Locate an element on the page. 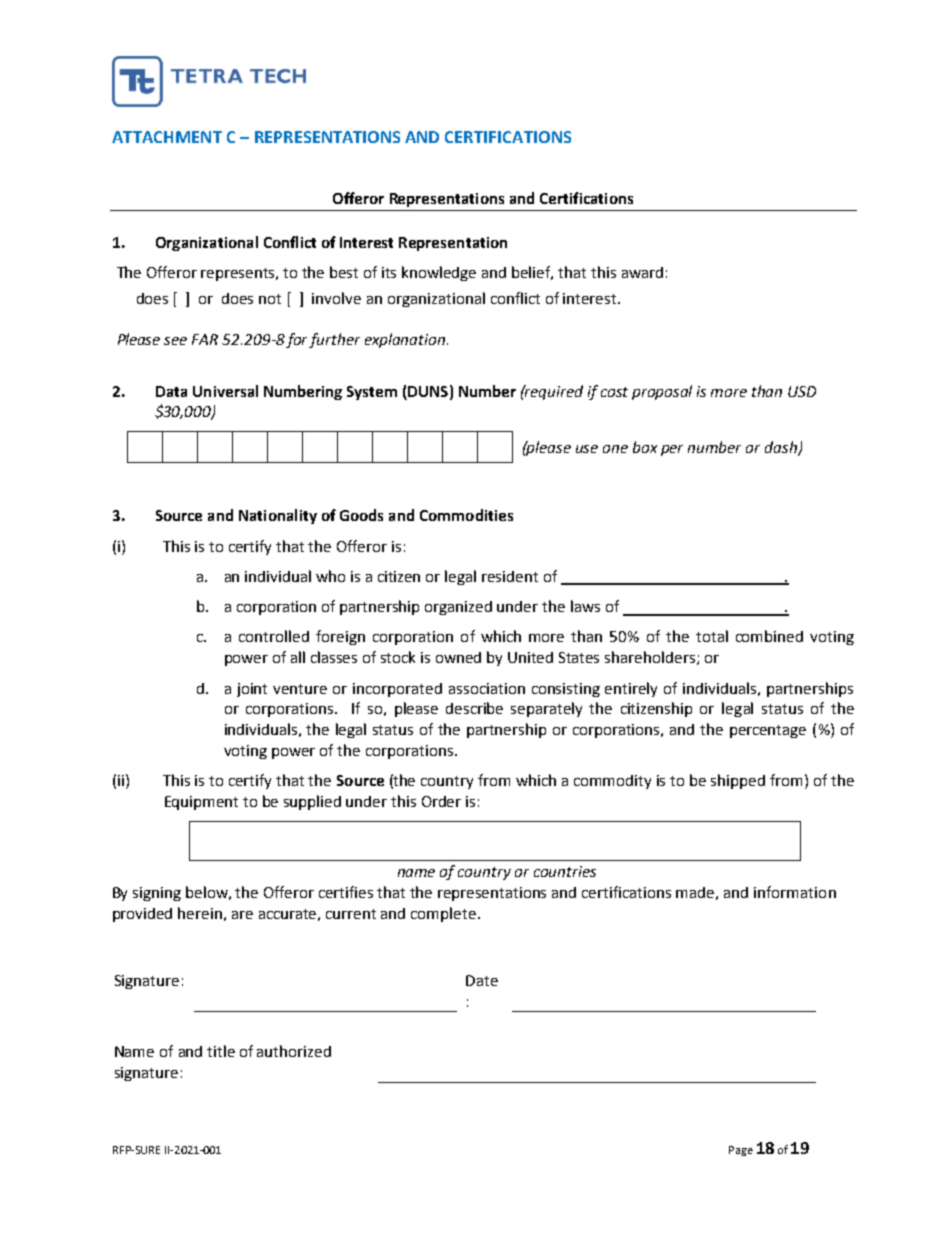  Nationality is located at coordinates (278, 516).
